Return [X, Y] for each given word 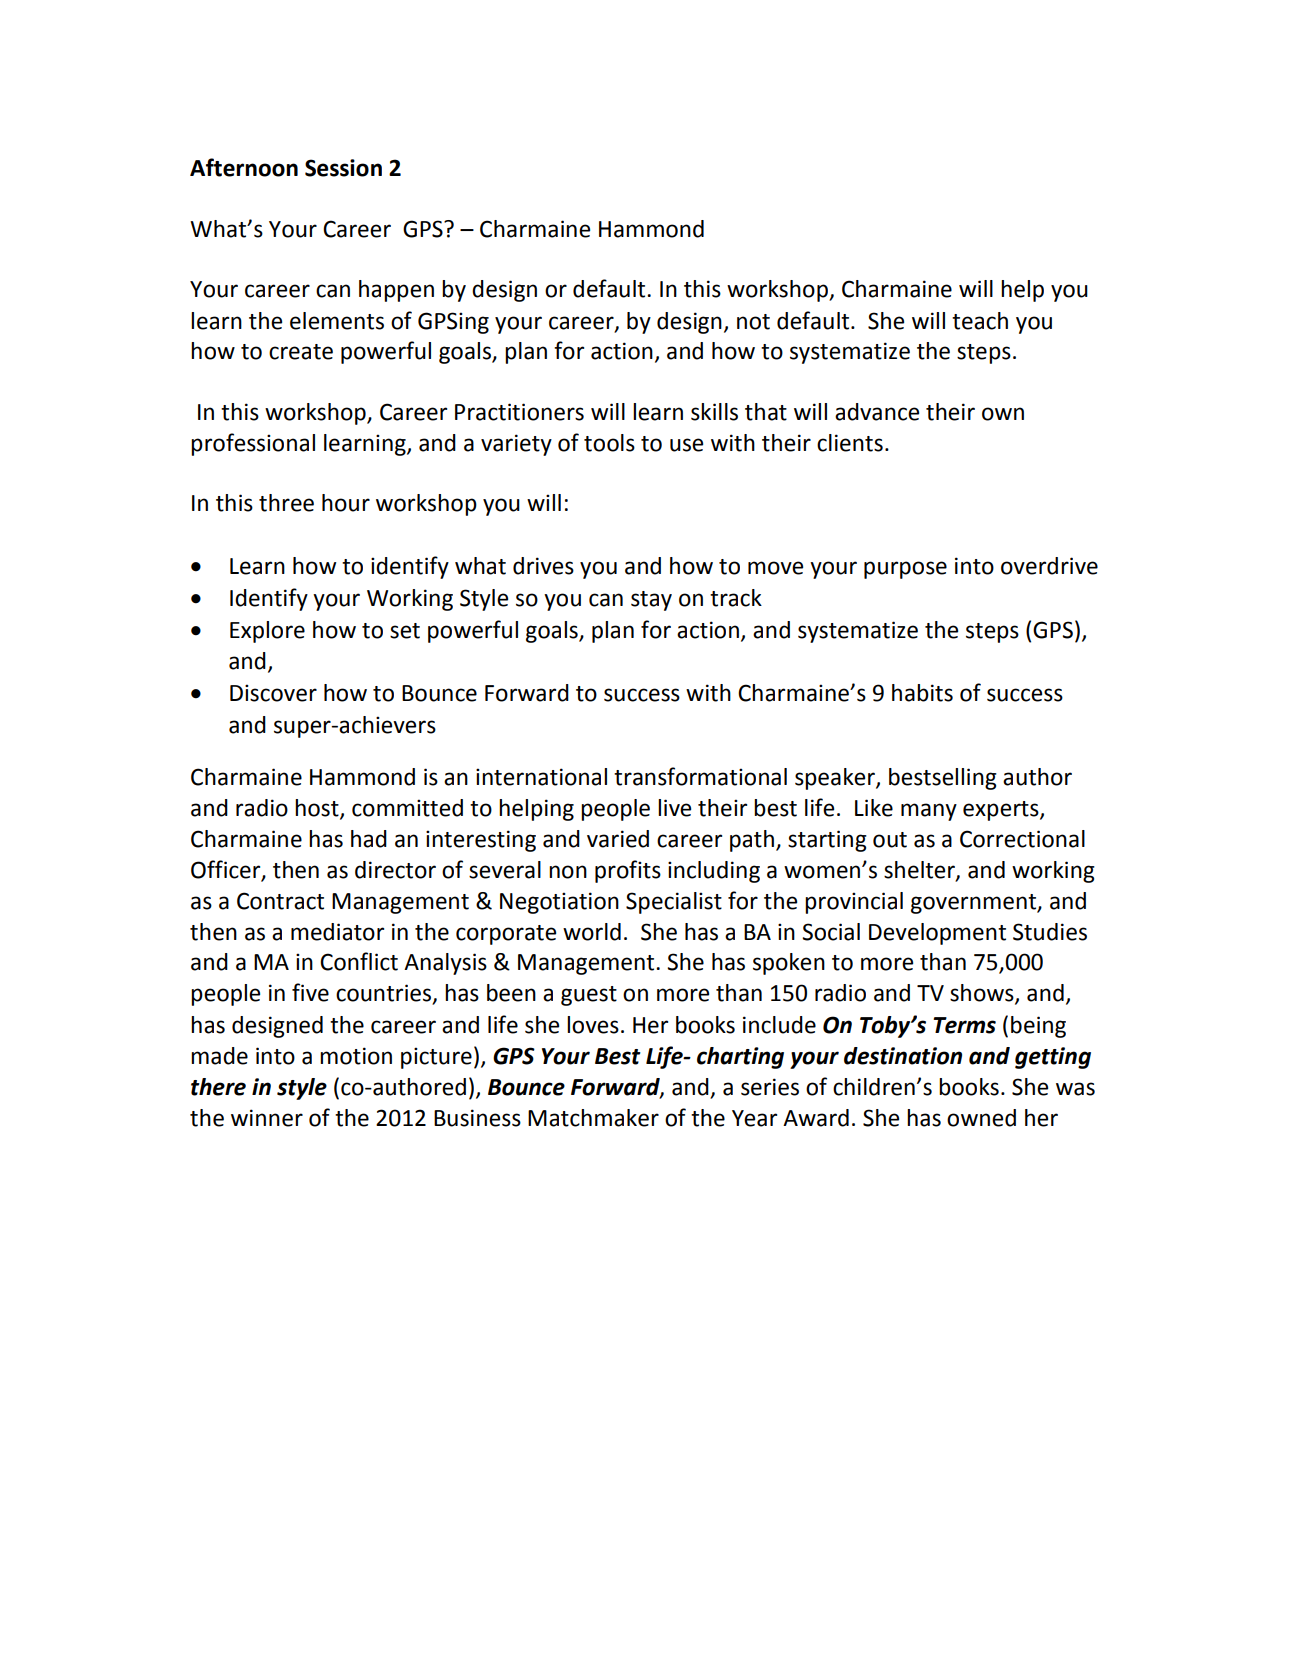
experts [1002, 811]
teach [980, 321]
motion [356, 1056]
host [318, 808]
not [753, 322]
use [686, 445]
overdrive [1049, 566]
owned [981, 1118]
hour [346, 503]
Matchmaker [593, 1118]
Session [343, 168]
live [674, 808]
